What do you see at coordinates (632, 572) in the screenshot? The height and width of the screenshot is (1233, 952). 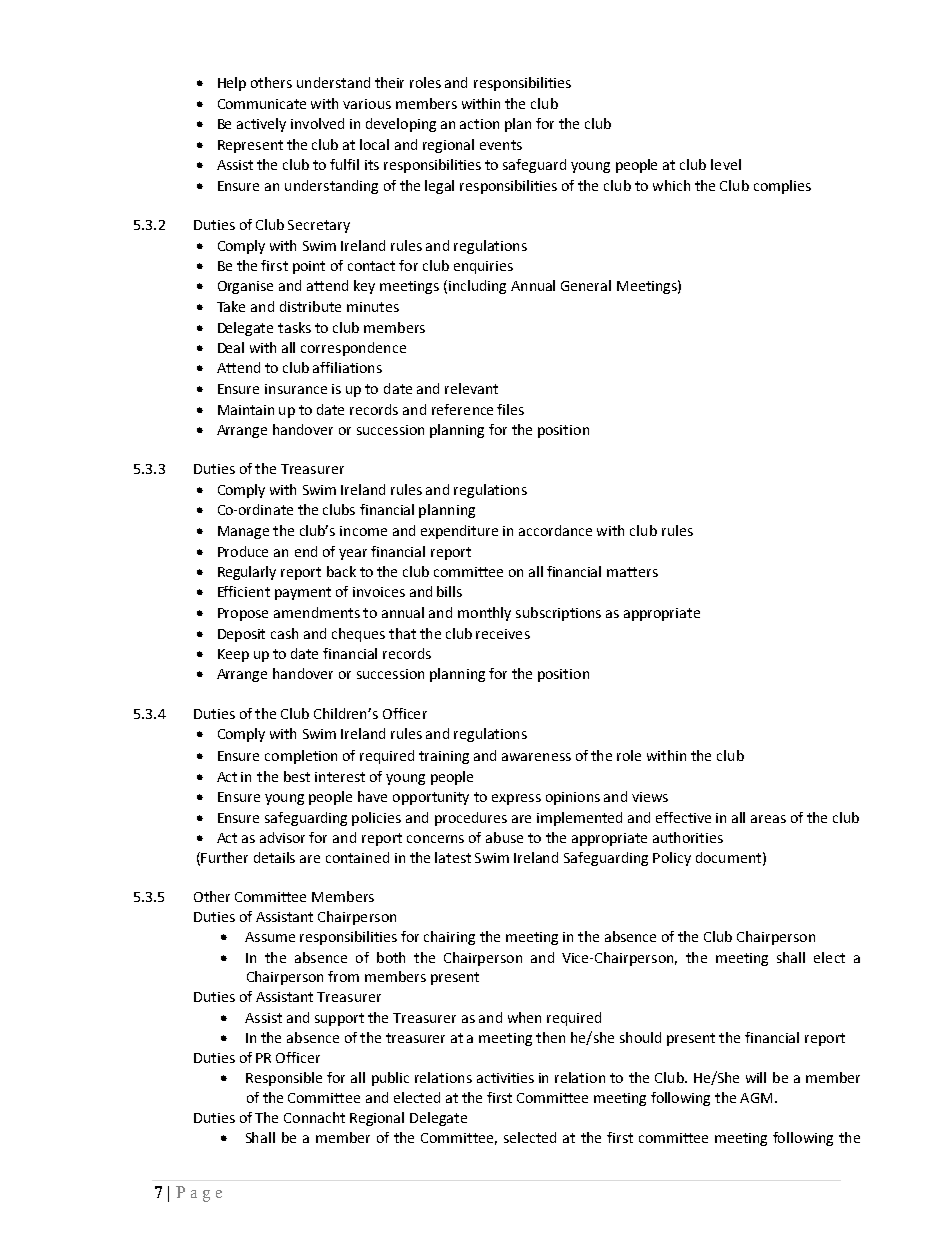 I see `matters` at bounding box center [632, 572].
